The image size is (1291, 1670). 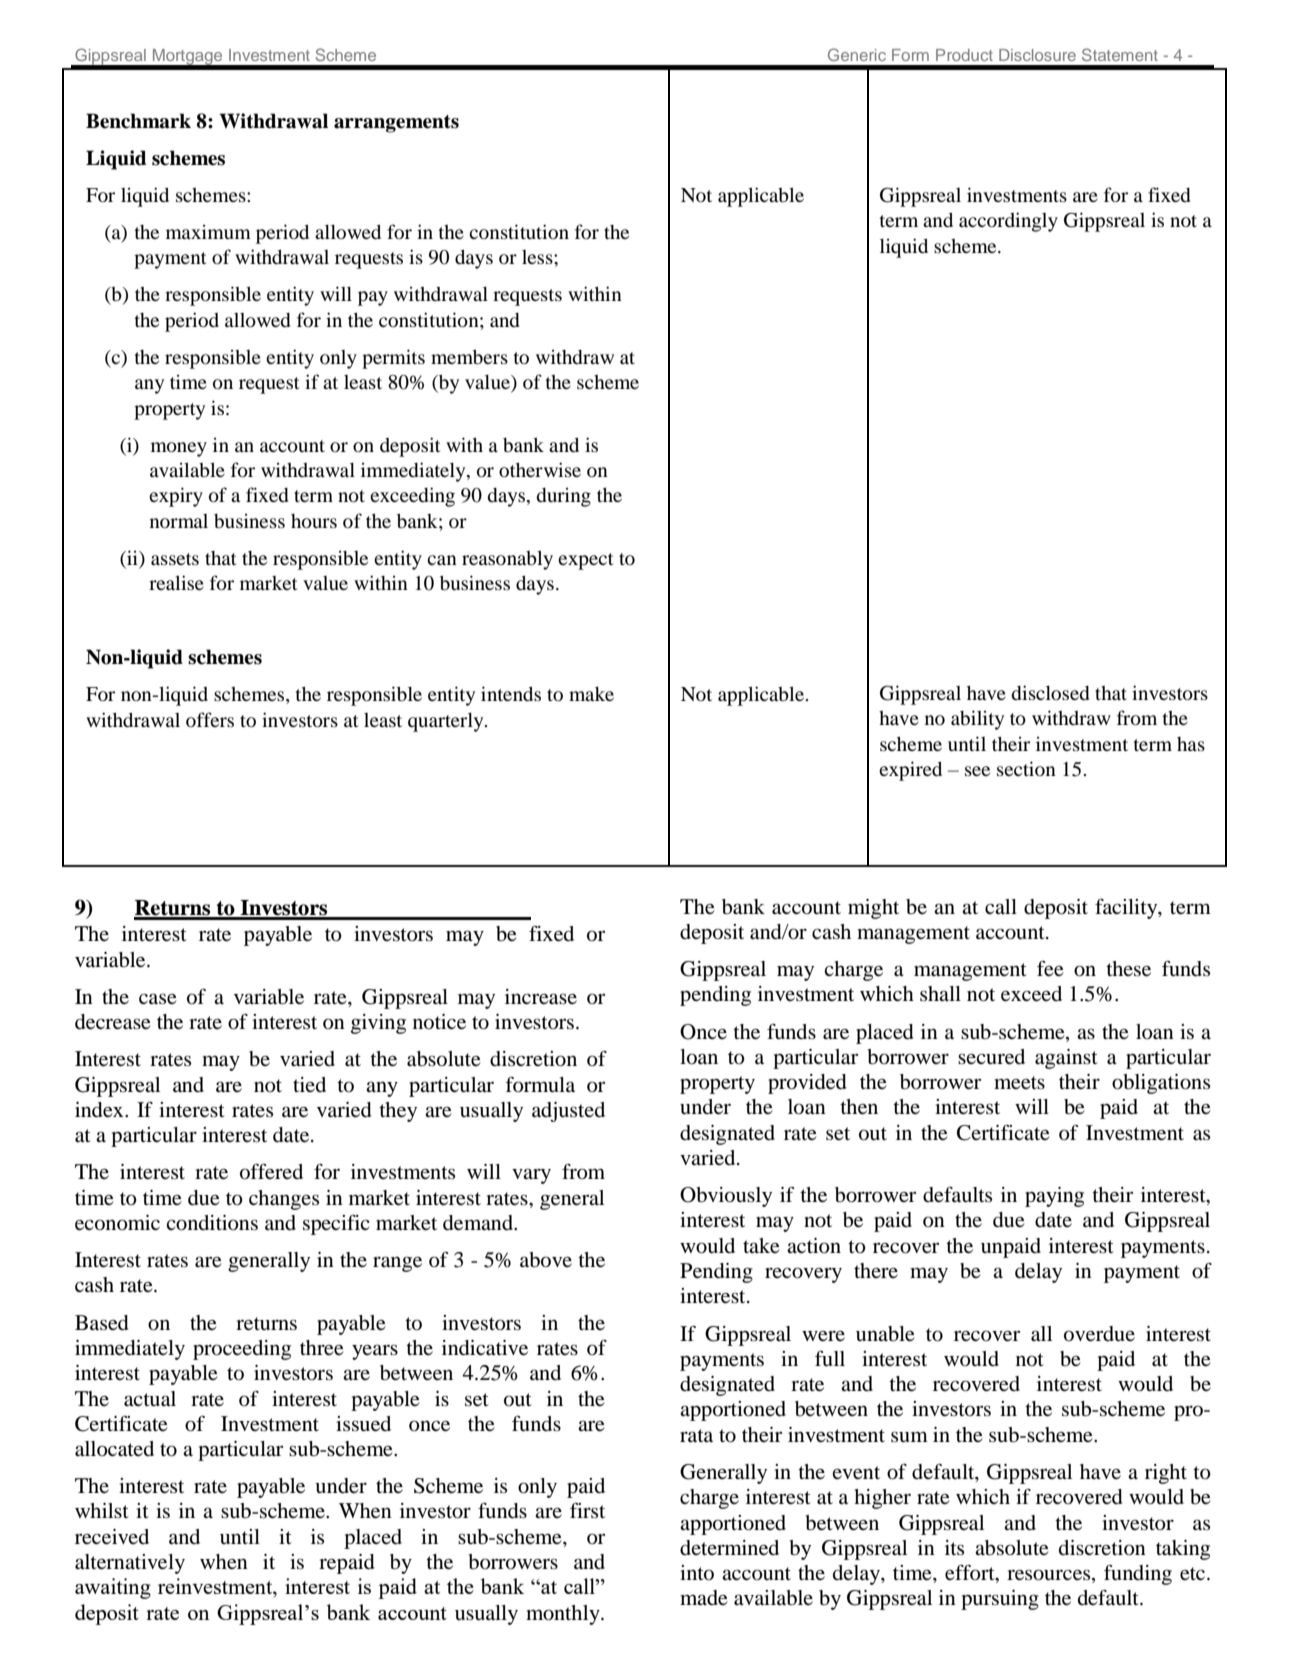 What do you see at coordinates (1050, 692) in the screenshot?
I see `disclosed` at bounding box center [1050, 692].
